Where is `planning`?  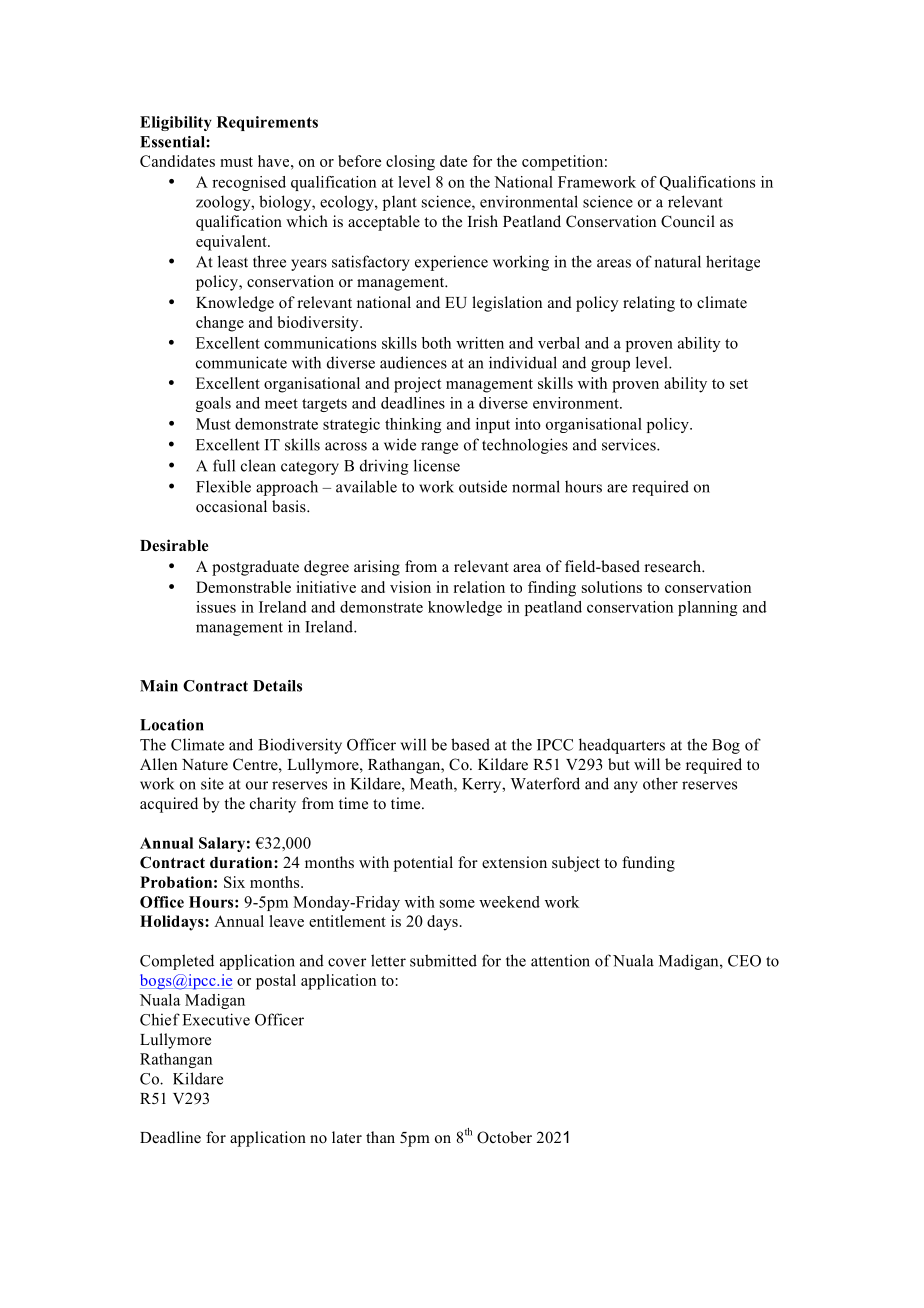
planning is located at coordinates (708, 608).
